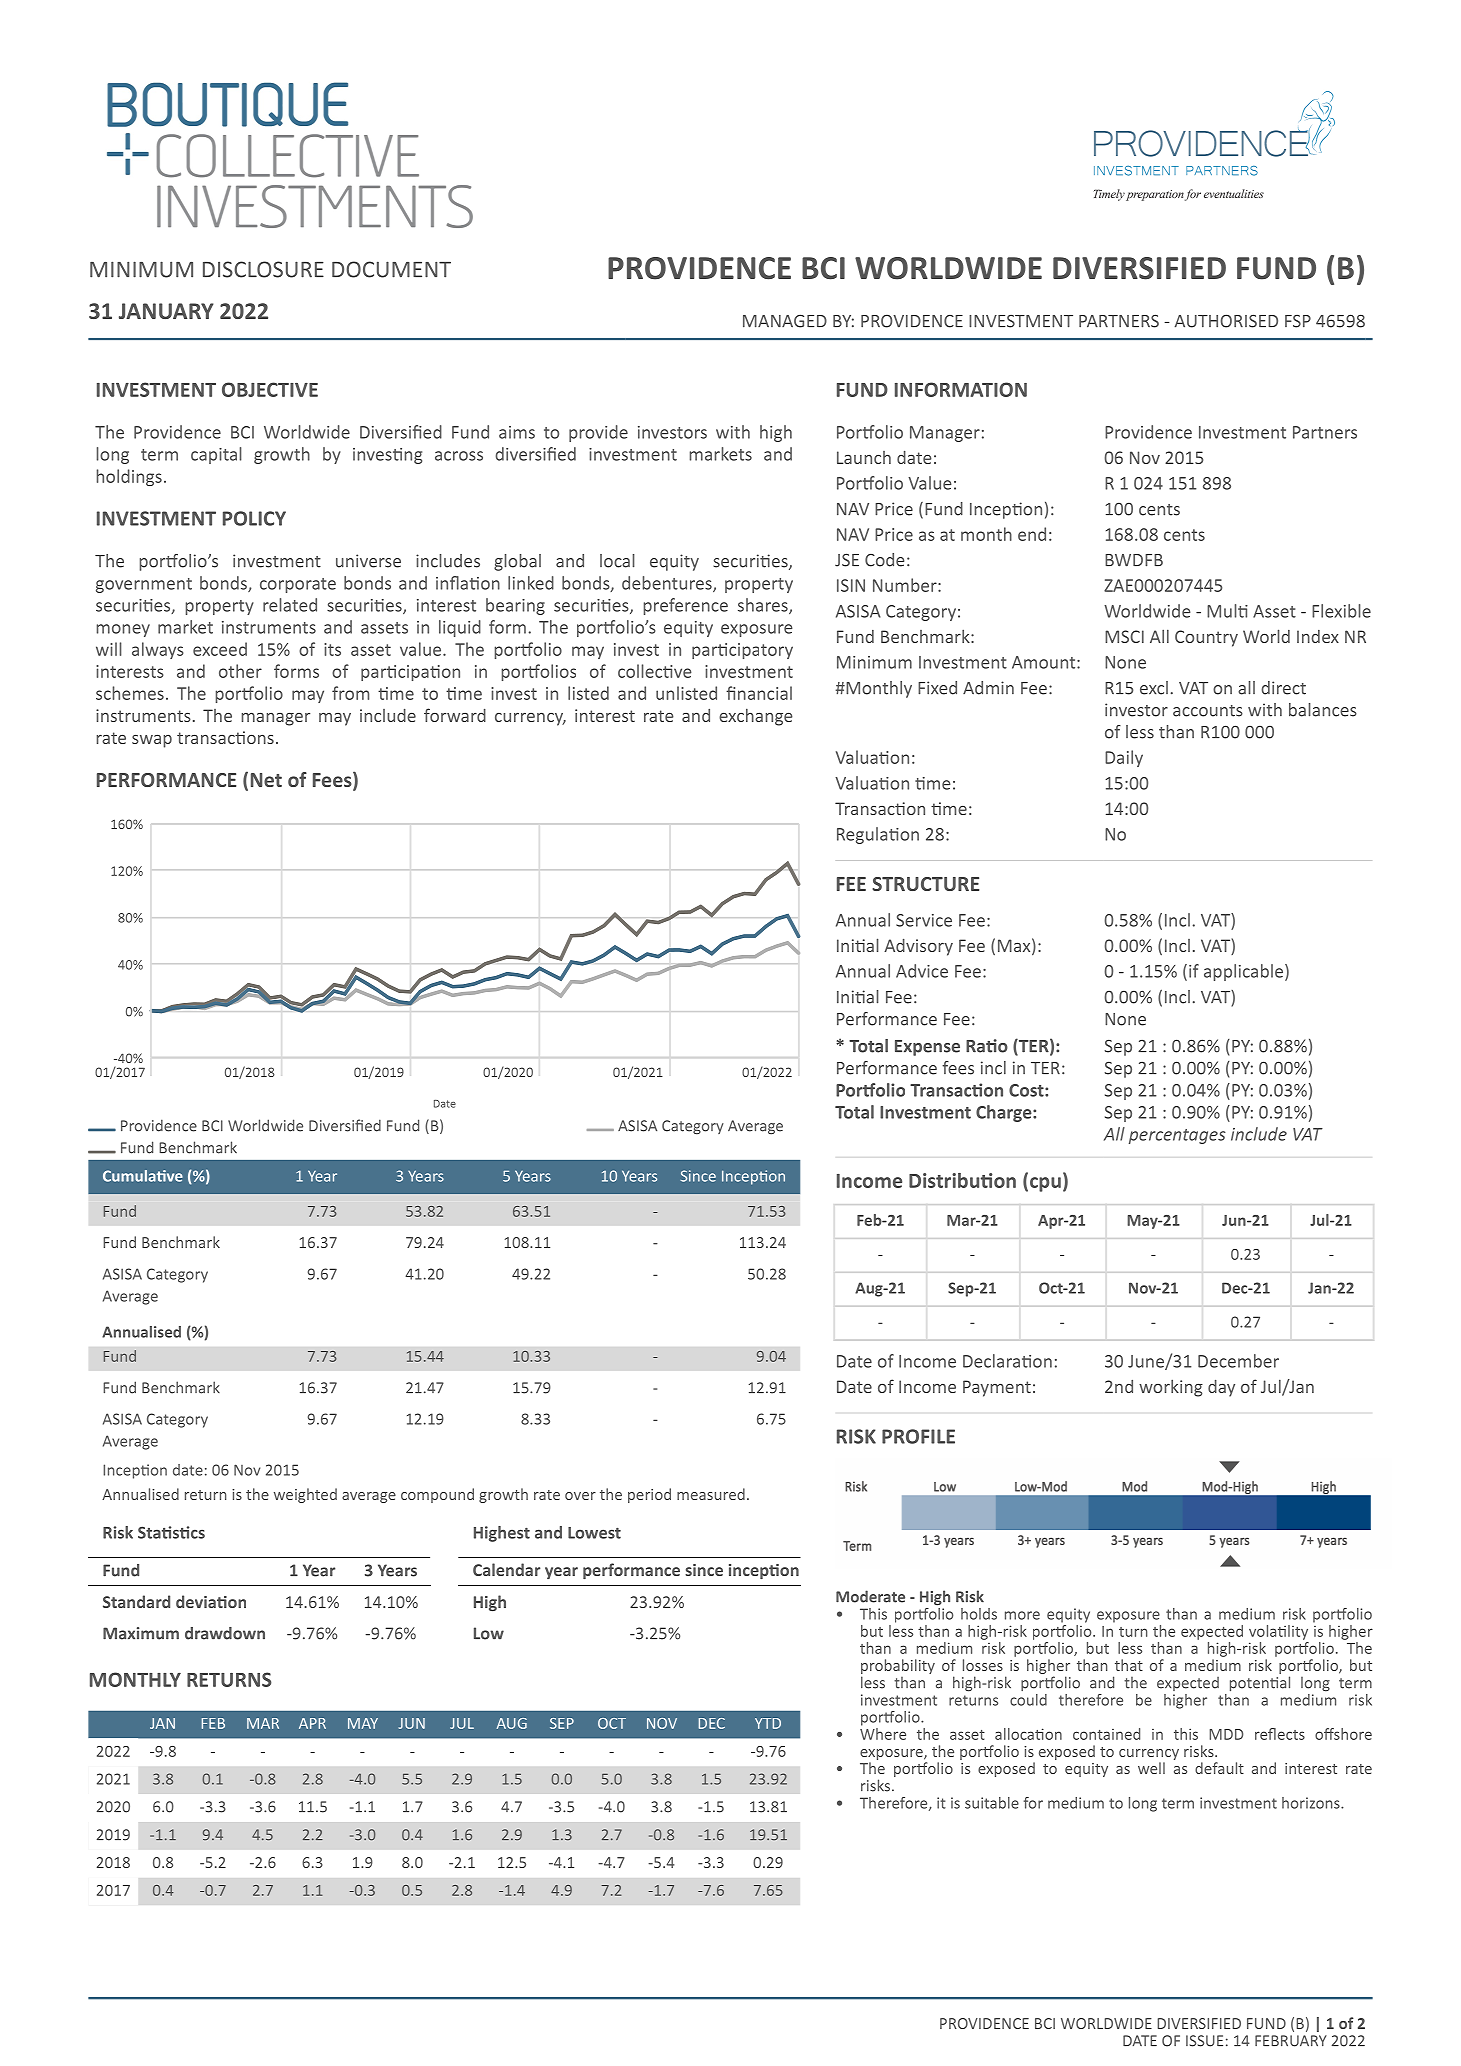 Image resolution: width=1461 pixels, height=2066 pixels. Describe the element at coordinates (1204, 2041) in the screenshot. I see `ISSUE` at that location.
